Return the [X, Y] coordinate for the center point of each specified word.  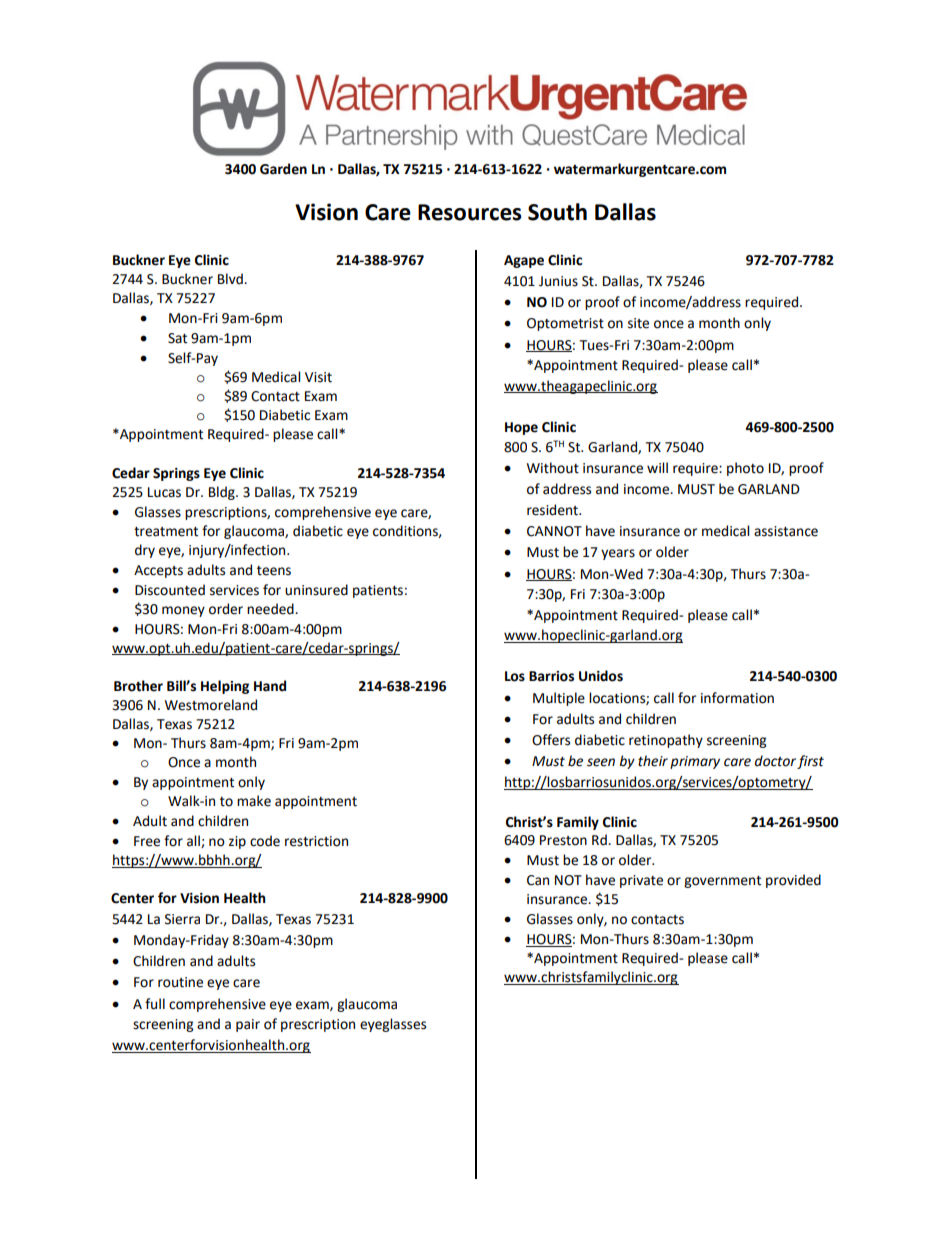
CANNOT [554, 531]
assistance [786, 531]
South [557, 212]
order [226, 609]
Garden [283, 169]
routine [180, 982]
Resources [470, 212]
